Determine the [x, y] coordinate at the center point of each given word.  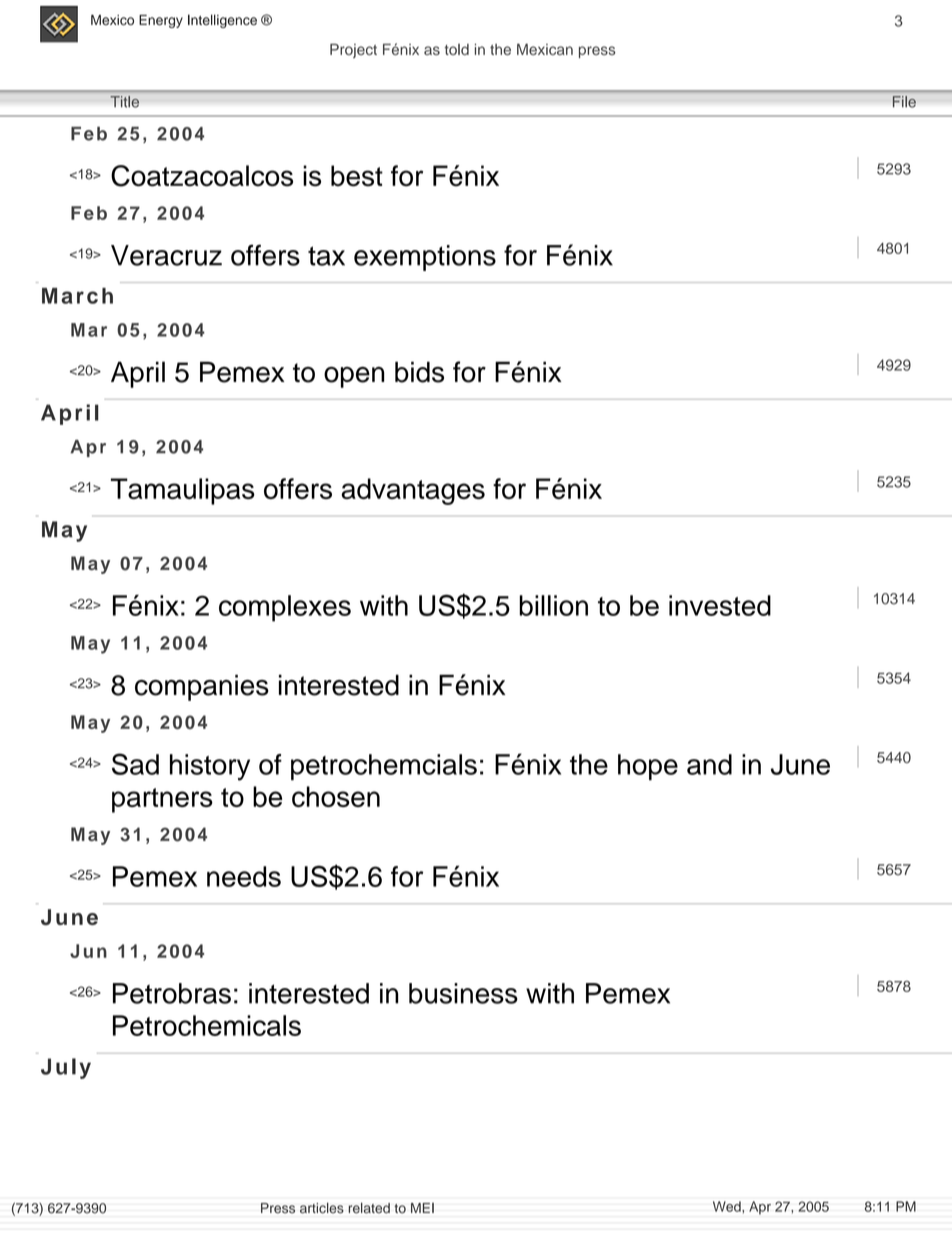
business [463, 993]
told [456, 49]
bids [419, 372]
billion [553, 605]
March [77, 296]
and [709, 764]
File [904, 102]
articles [322, 1208]
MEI [422, 1208]
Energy [161, 21]
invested [720, 605]
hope [648, 767]
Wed [728, 1206]
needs [244, 876]
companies [202, 687]
